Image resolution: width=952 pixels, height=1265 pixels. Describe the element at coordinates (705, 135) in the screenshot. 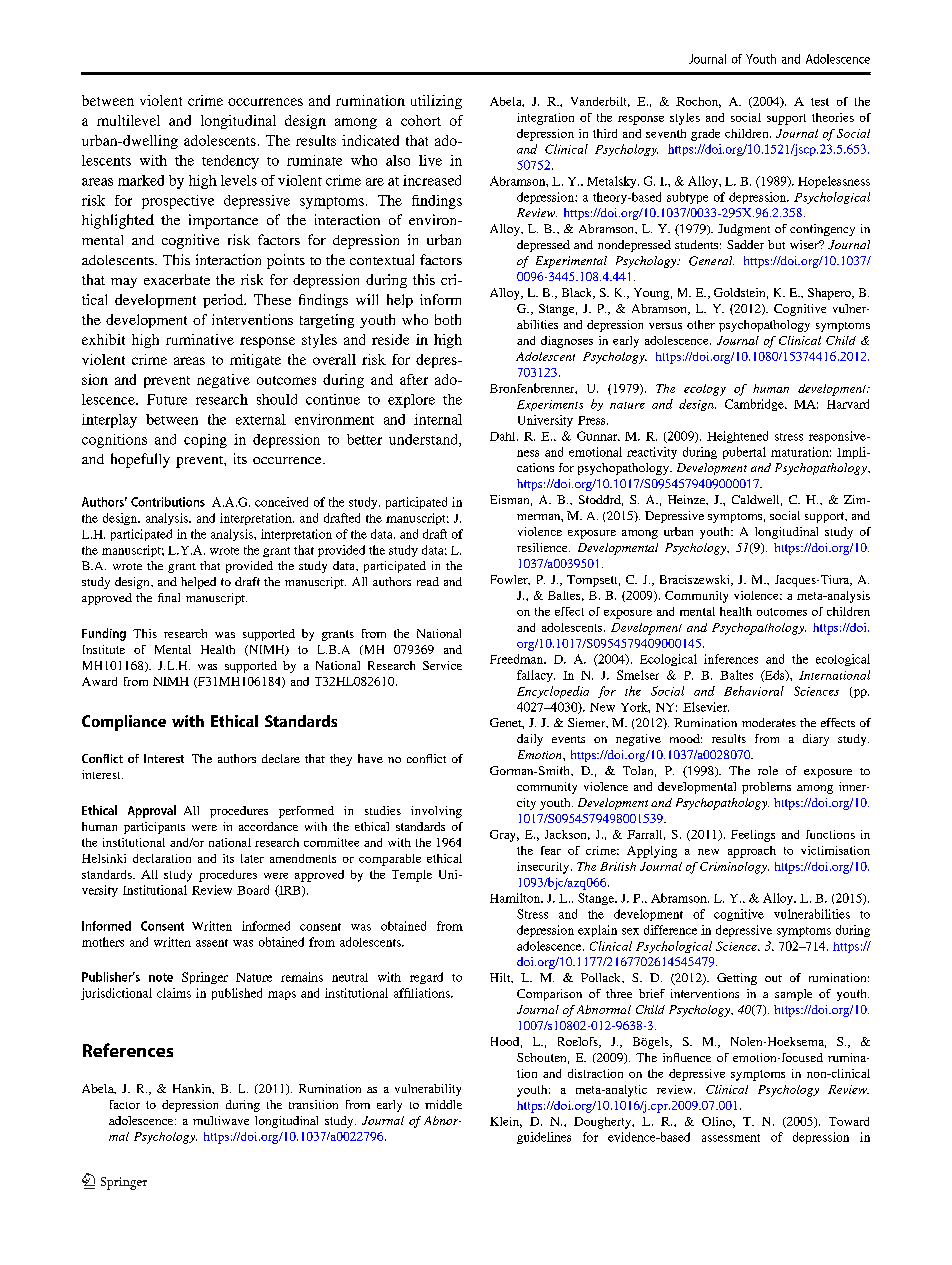

I see `grade` at that location.
